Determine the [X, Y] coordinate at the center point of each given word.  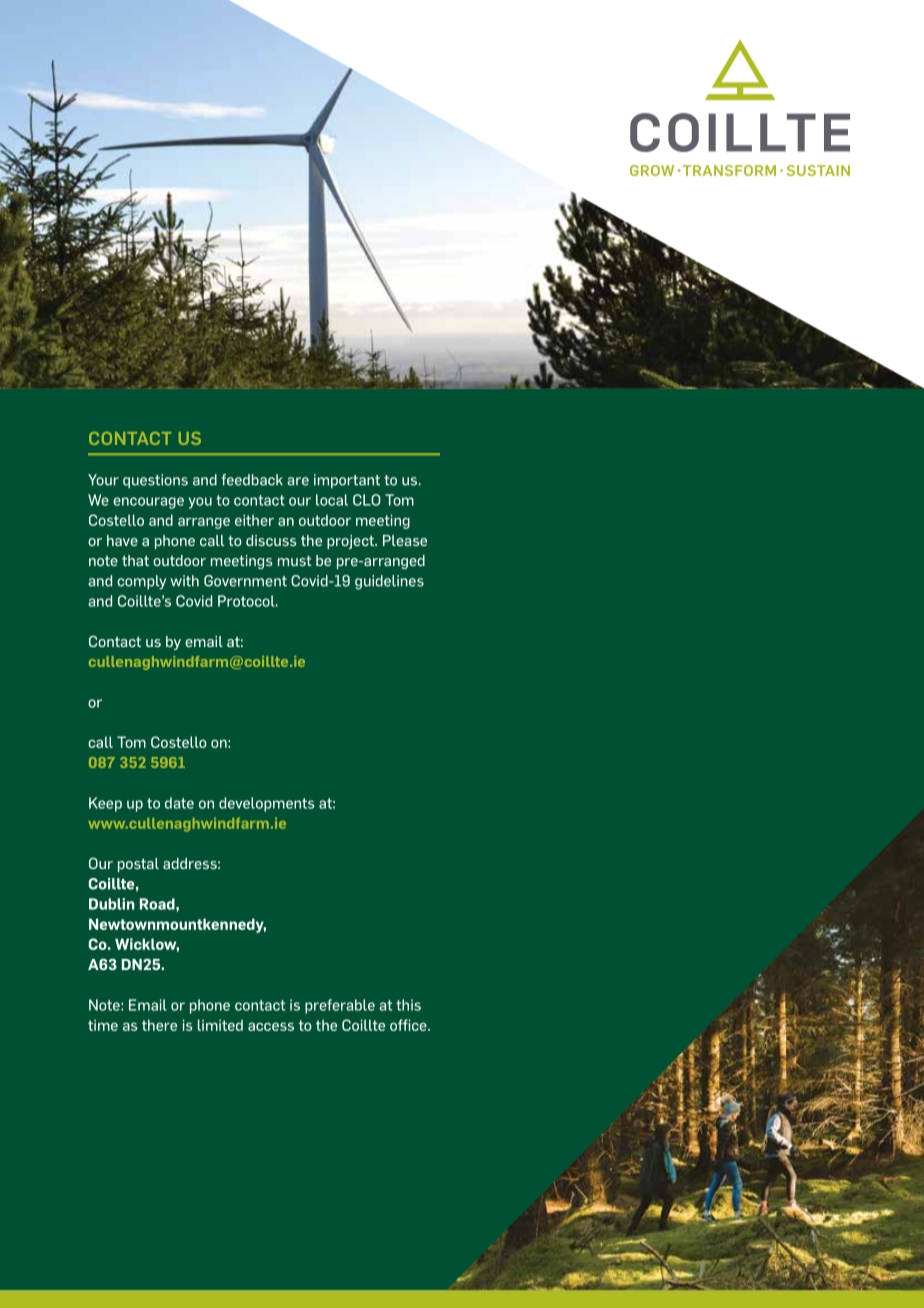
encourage [148, 503]
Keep [105, 804]
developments [266, 804]
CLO [367, 500]
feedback [252, 480]
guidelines [389, 582]
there [159, 1025]
